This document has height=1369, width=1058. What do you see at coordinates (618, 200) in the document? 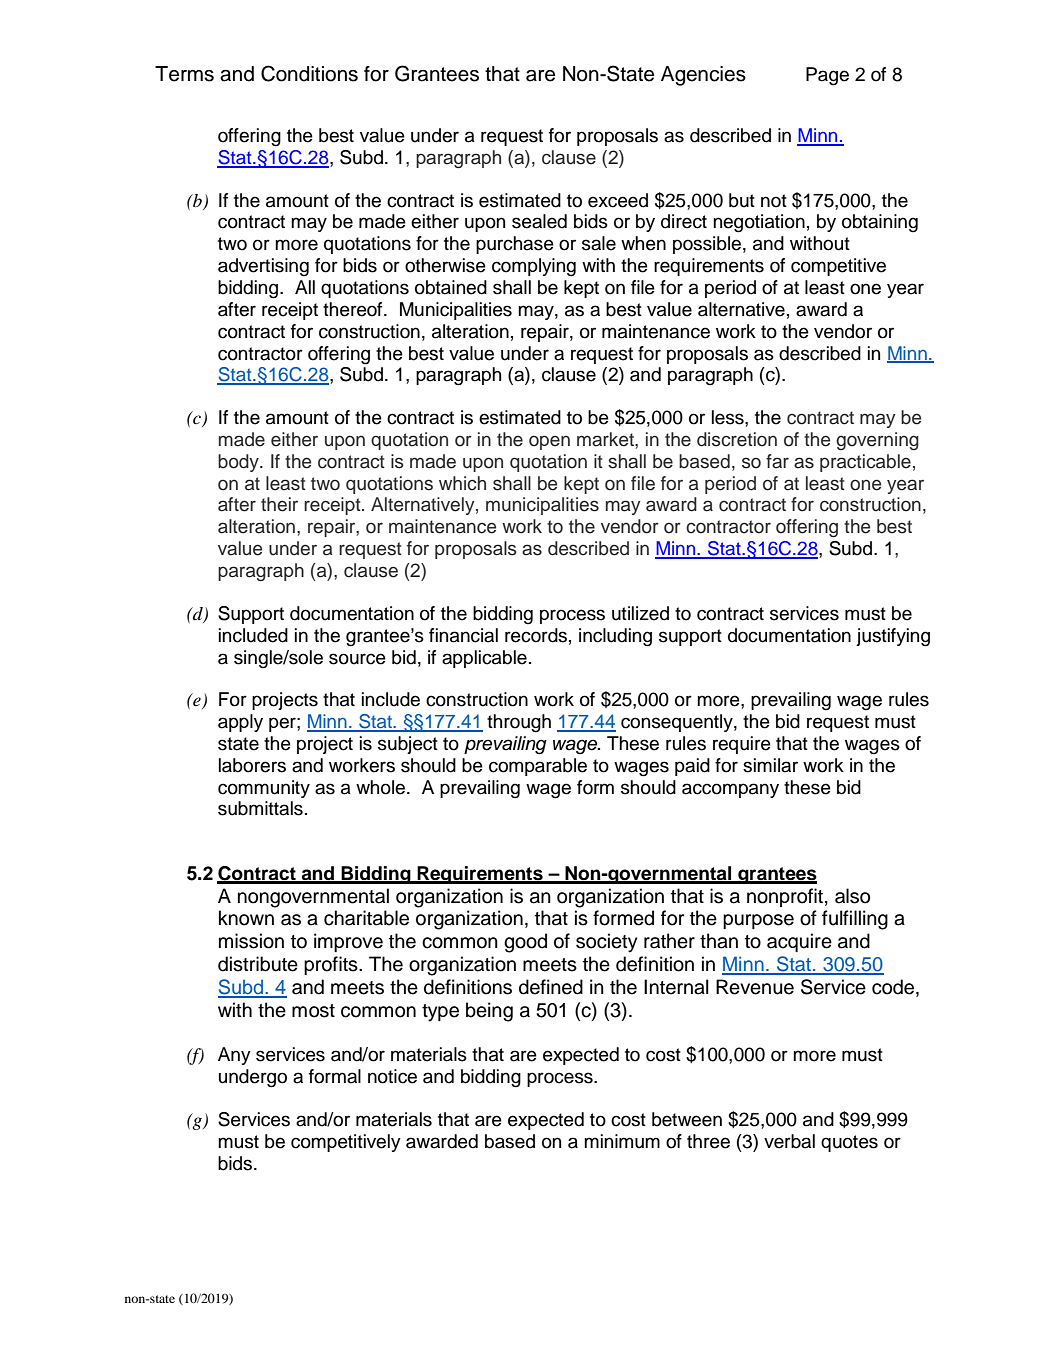
I see `exceed` at bounding box center [618, 200].
